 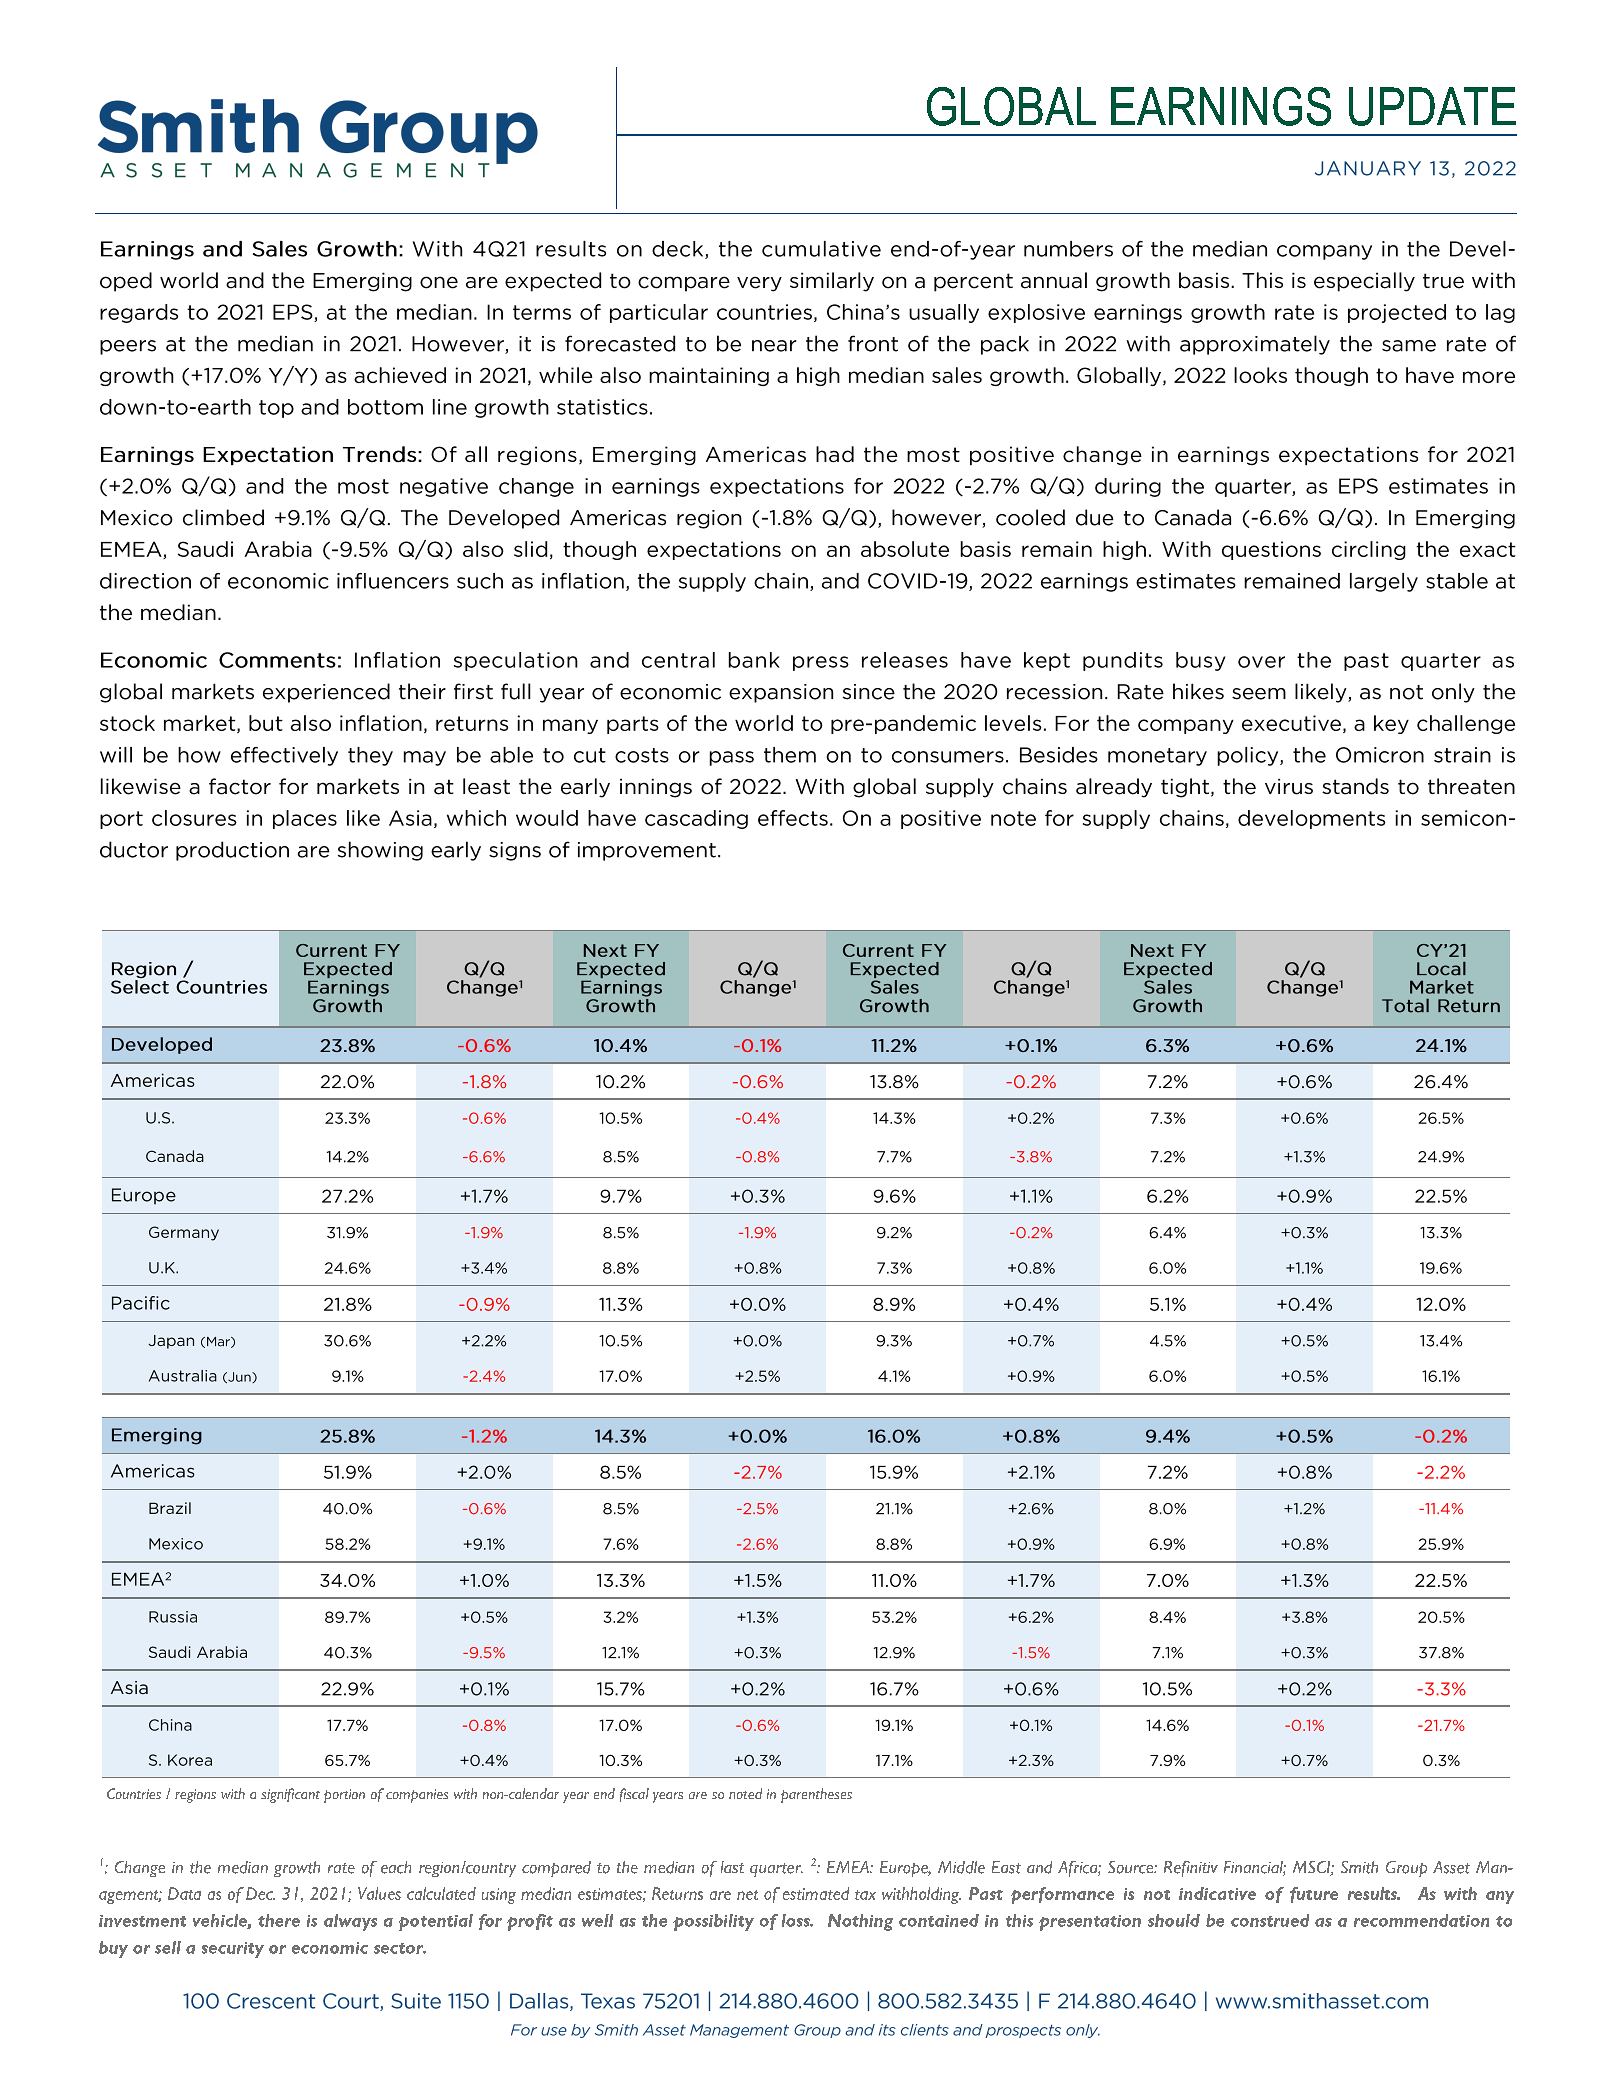 What do you see at coordinates (816, 1795) in the image?
I see `parentheses` at bounding box center [816, 1795].
